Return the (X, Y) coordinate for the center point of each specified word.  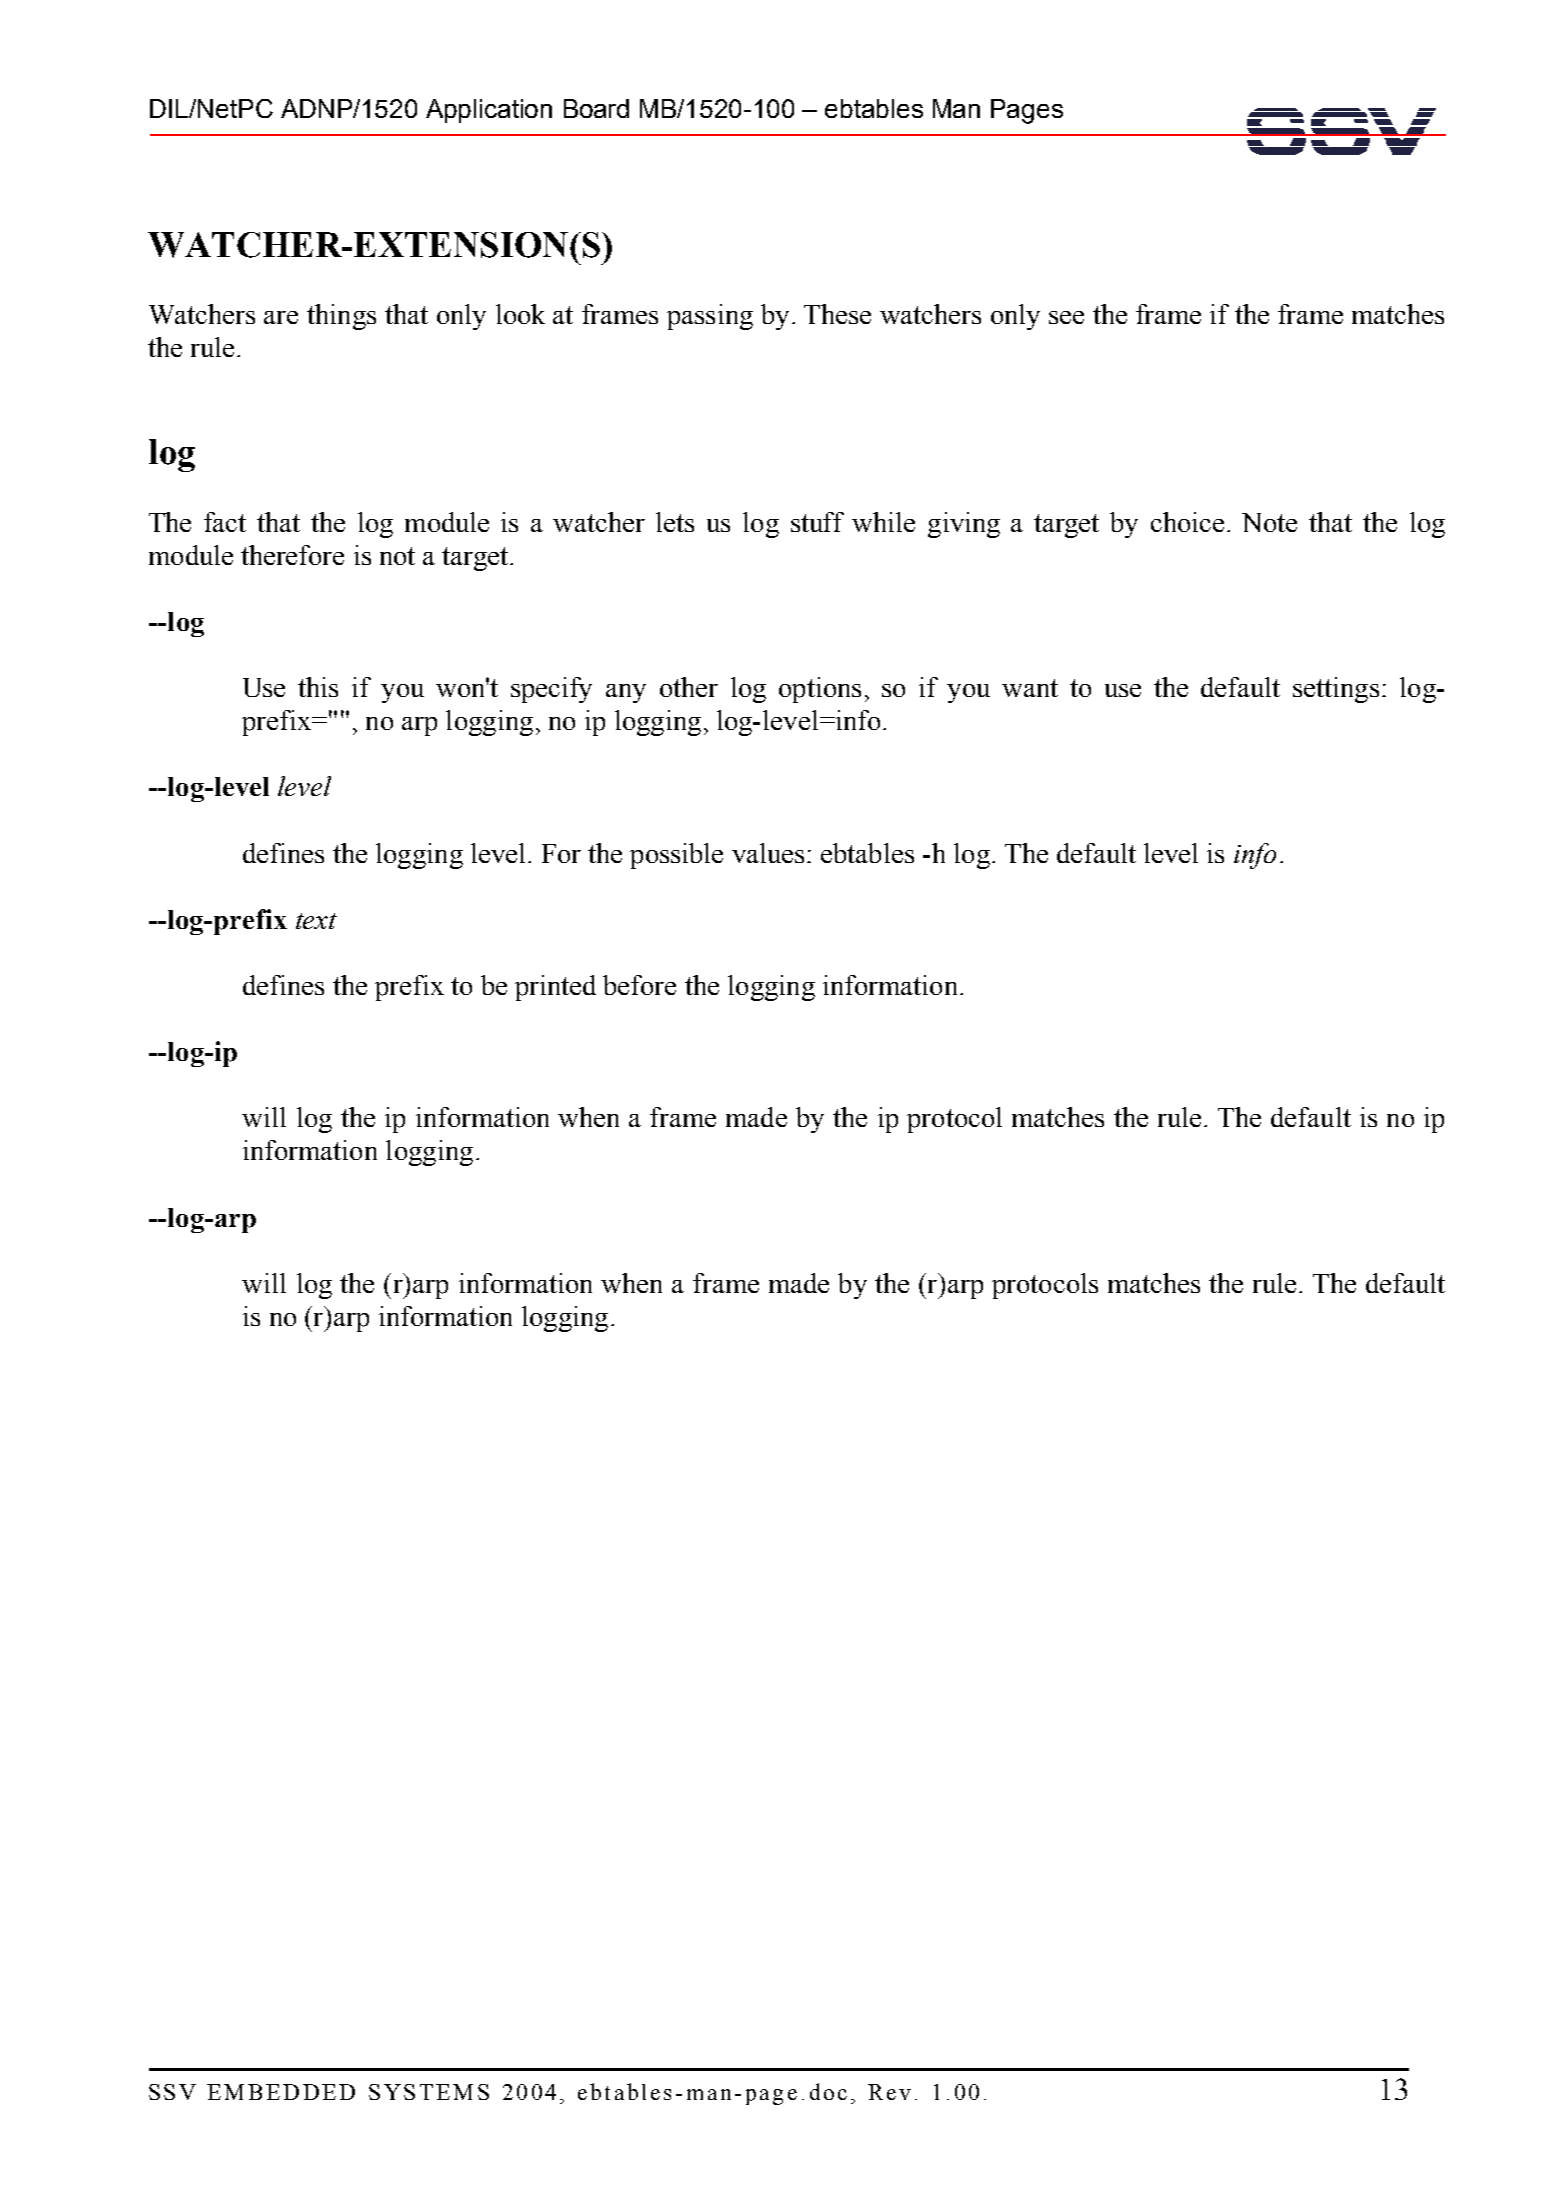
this (318, 687)
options (820, 690)
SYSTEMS (429, 2092)
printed (555, 988)
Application (489, 111)
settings (1336, 690)
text (316, 921)
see (1066, 317)
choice (1187, 522)
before (639, 985)
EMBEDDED (281, 2092)
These (837, 314)
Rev (889, 2092)
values (768, 853)
